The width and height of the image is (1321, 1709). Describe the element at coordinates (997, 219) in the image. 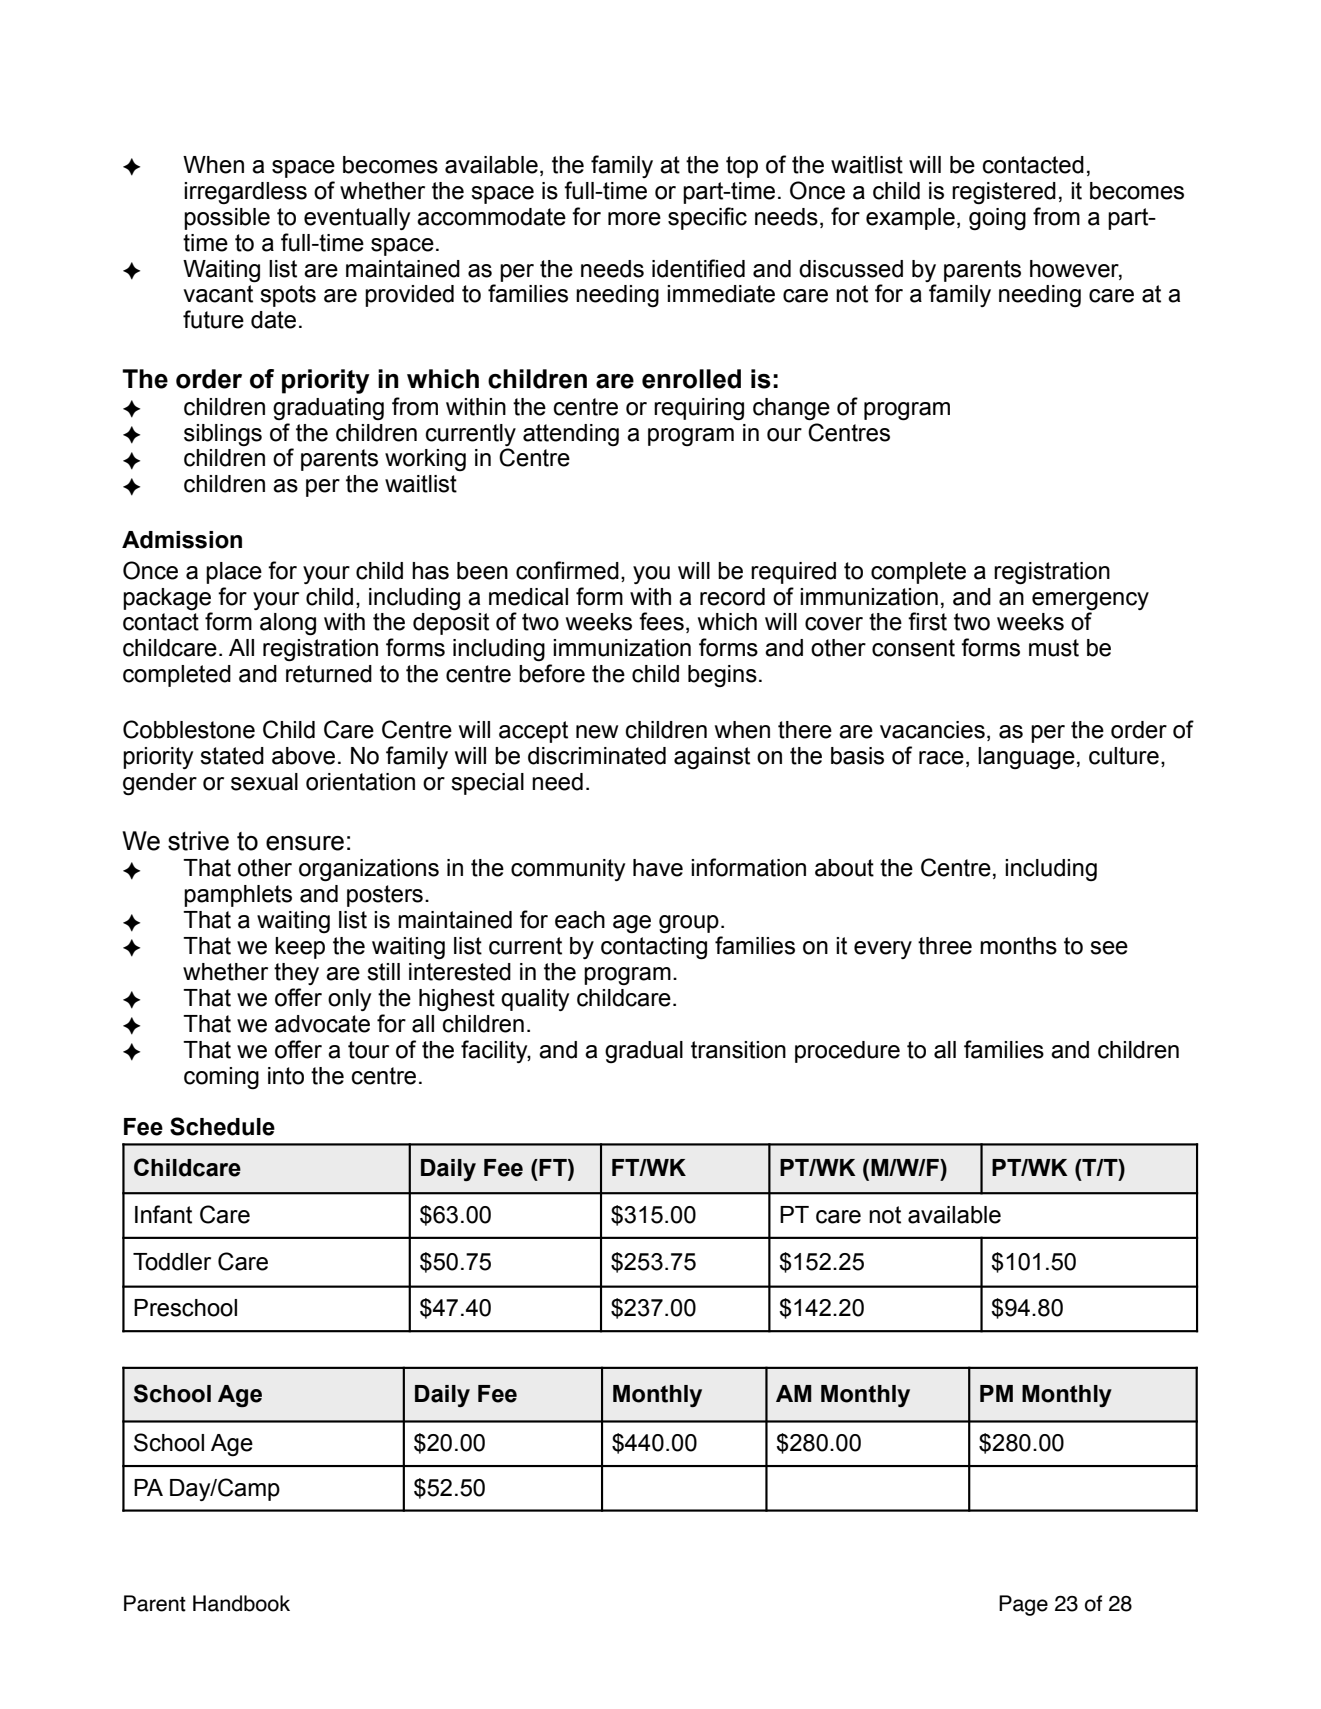

I see `going` at that location.
